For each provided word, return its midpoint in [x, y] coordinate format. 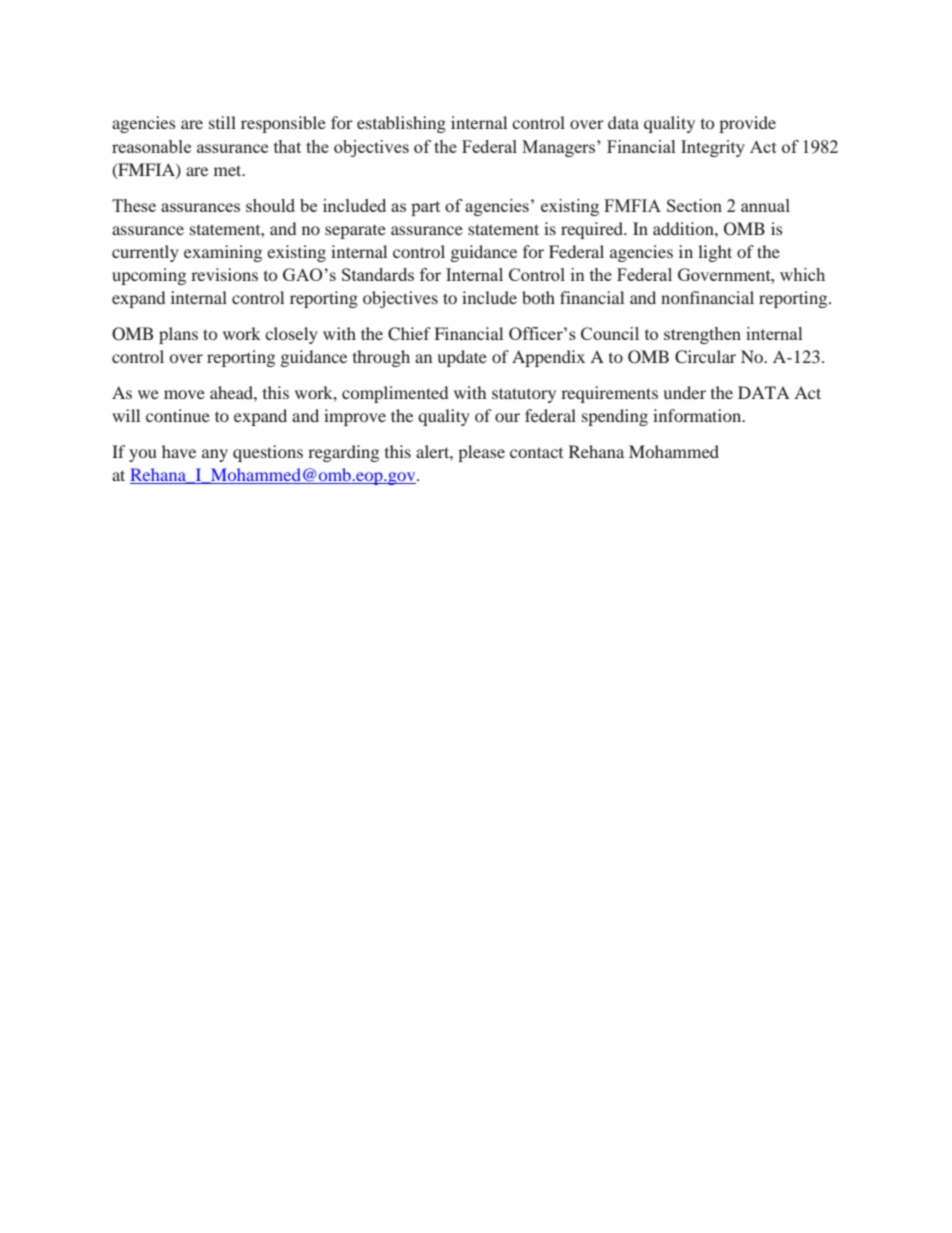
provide [747, 124]
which [802, 274]
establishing [401, 124]
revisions [224, 274]
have [179, 451]
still [222, 122]
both [538, 297]
